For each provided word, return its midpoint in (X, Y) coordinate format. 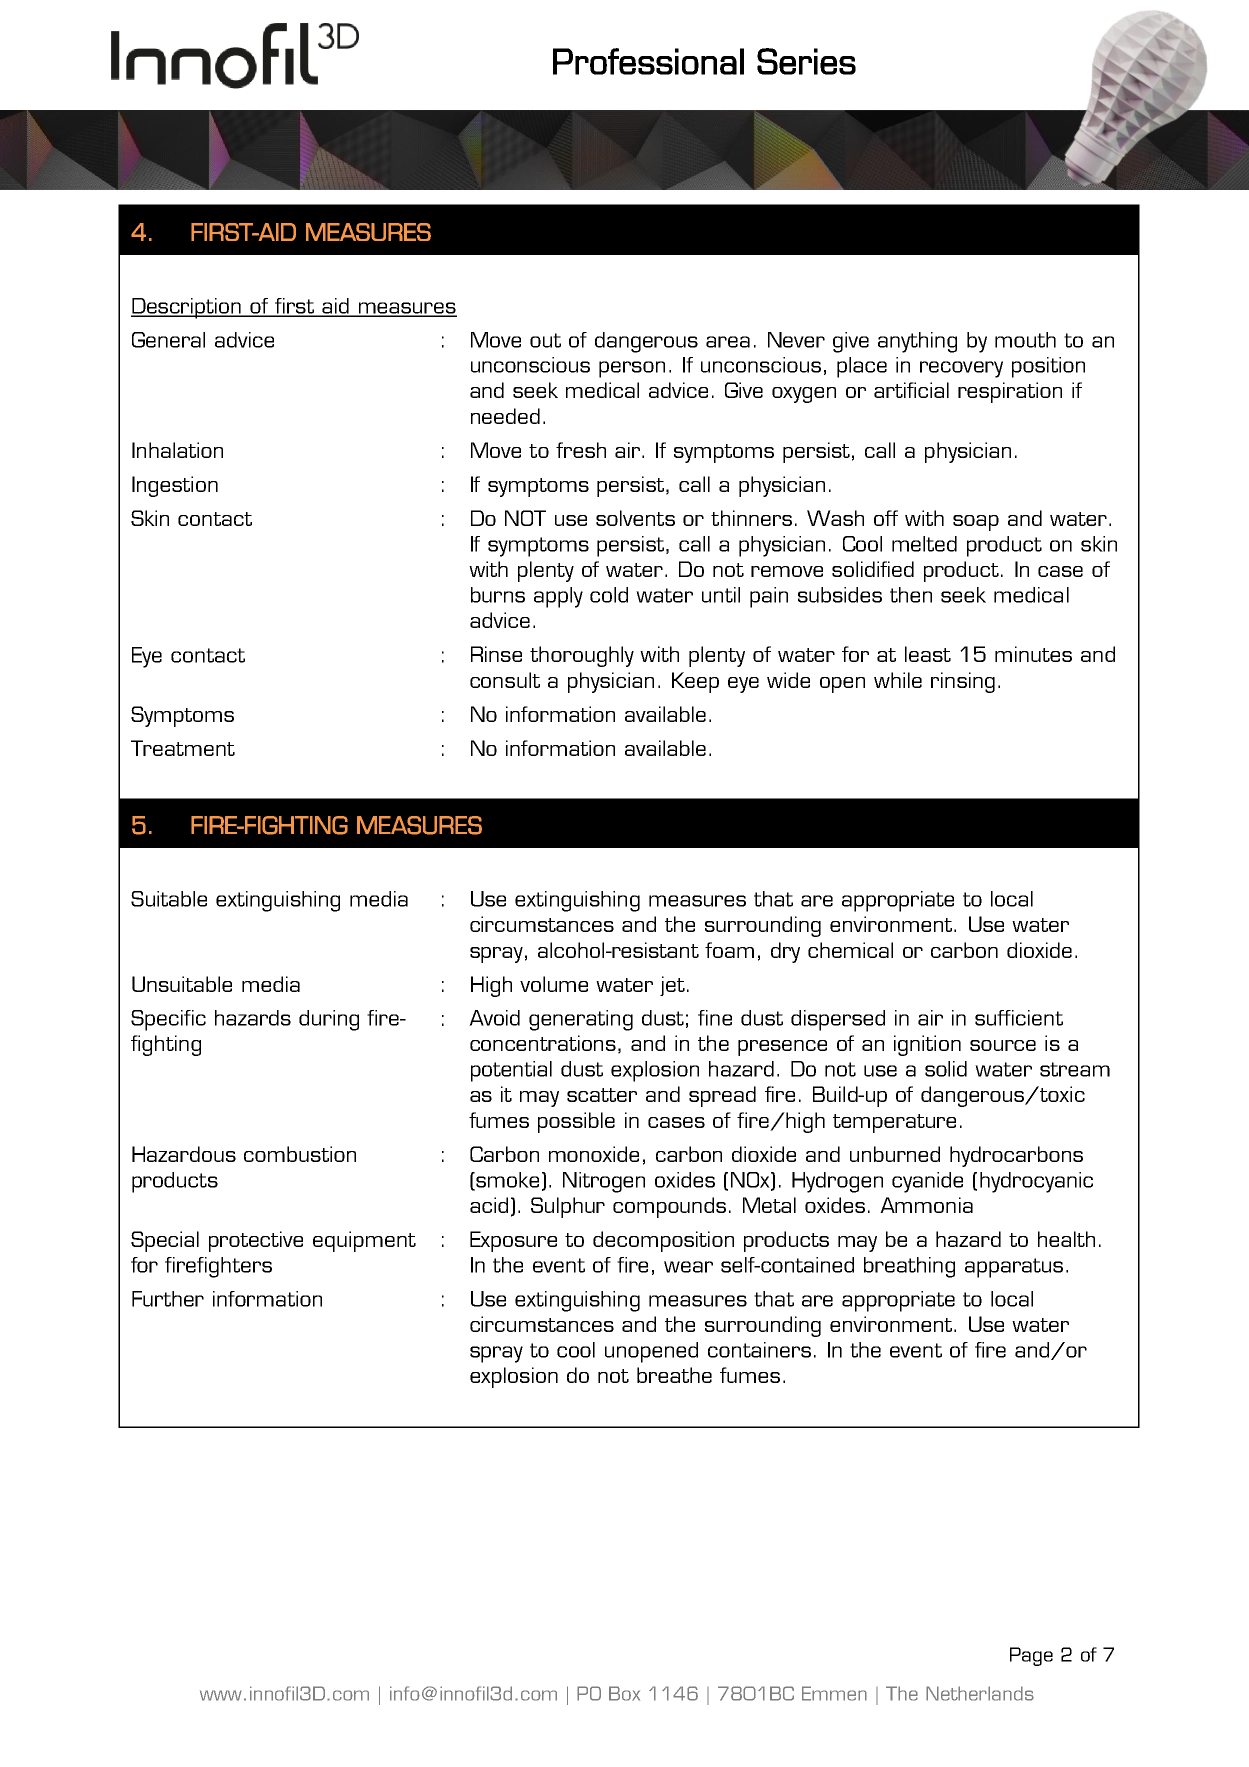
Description (187, 308)
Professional (648, 61)
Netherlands (980, 1693)
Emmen (834, 1693)
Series (806, 61)
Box (624, 1693)
